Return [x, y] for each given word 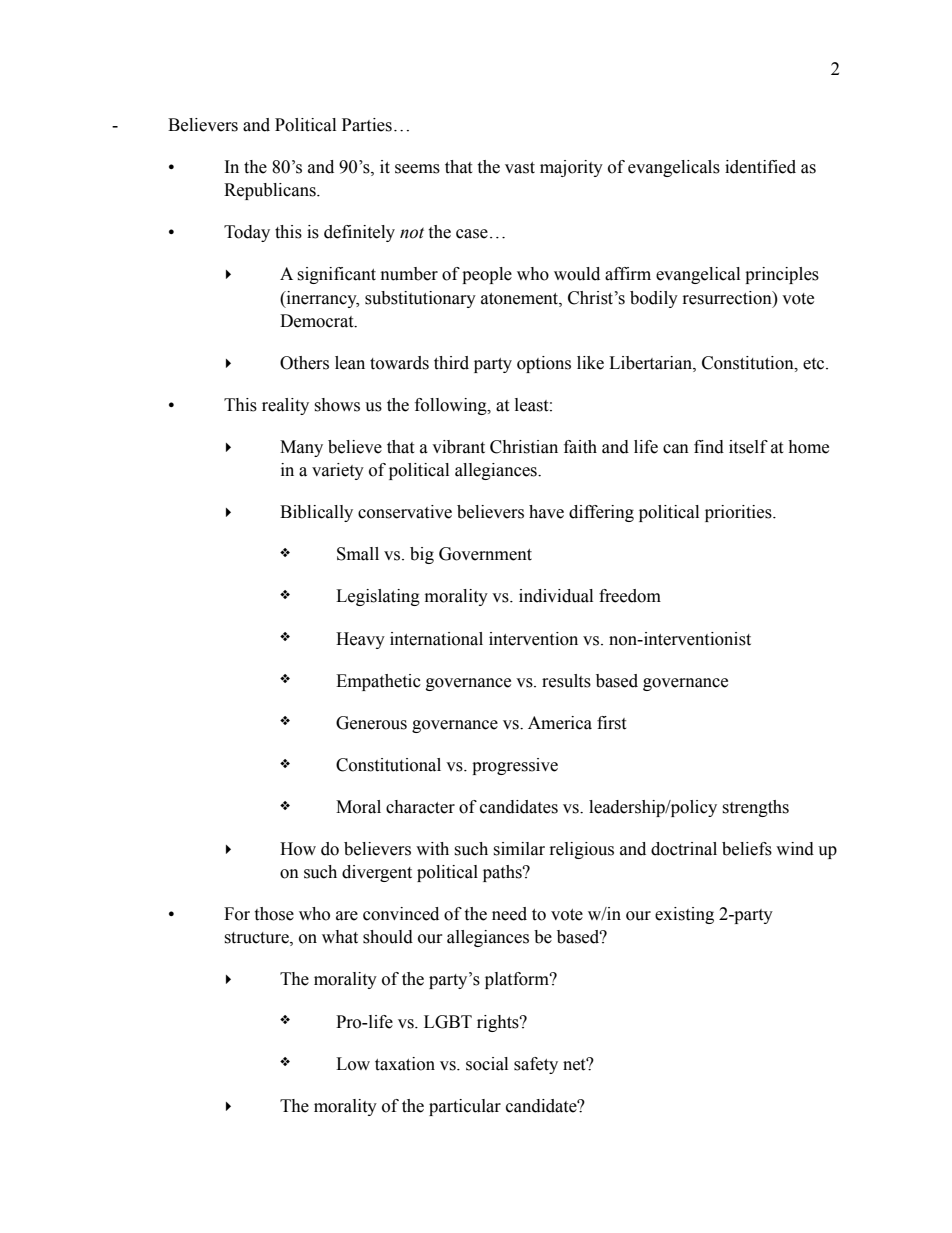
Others [304, 363]
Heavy [360, 640]
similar [519, 849]
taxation [405, 1064]
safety [536, 1065]
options [544, 364]
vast [520, 168]
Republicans [271, 191]
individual [556, 596]
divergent [377, 873]
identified [760, 167]
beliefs [747, 849]
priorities [739, 513]
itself [748, 447]
